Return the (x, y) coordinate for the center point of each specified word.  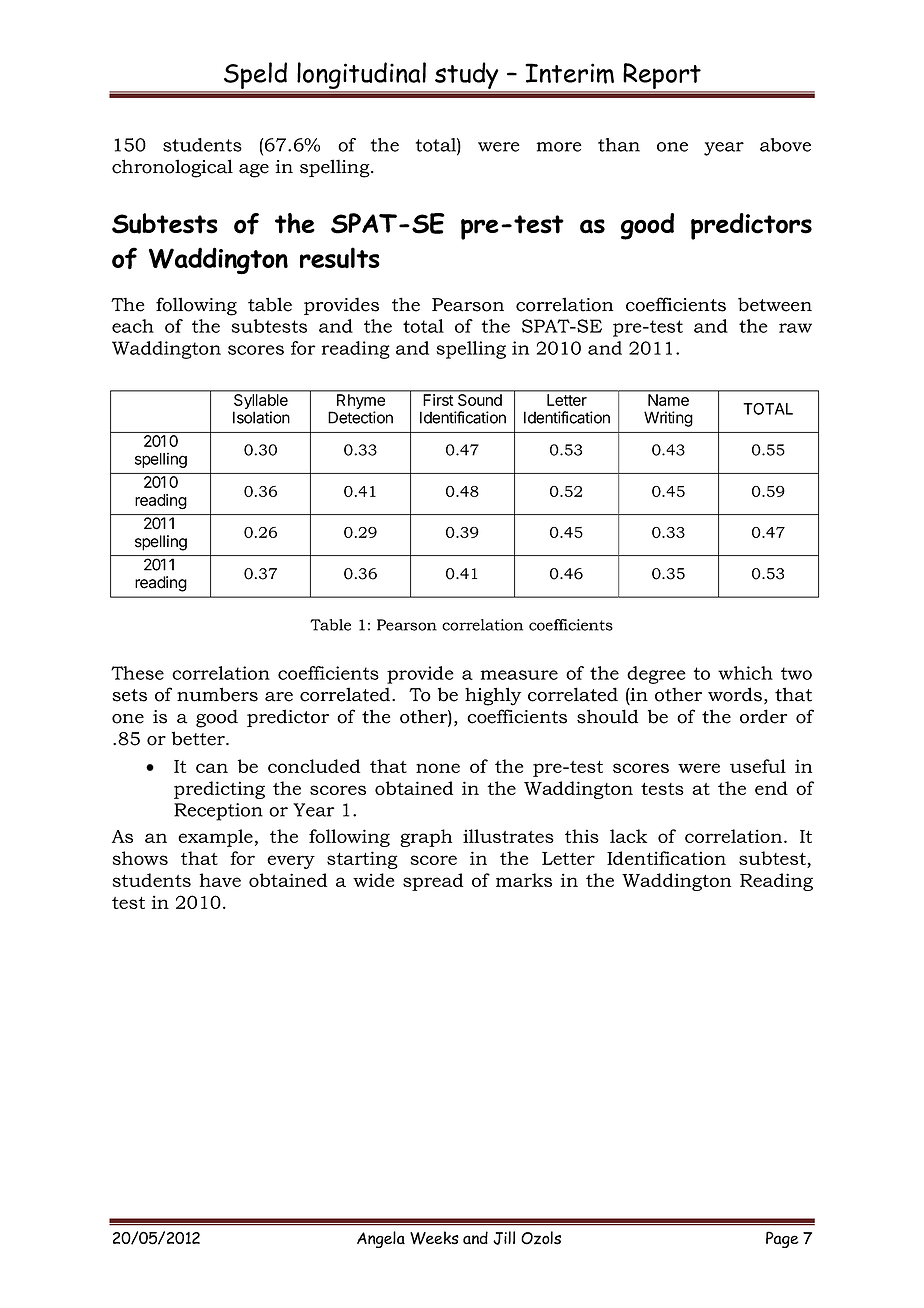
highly (493, 696)
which (745, 673)
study (467, 77)
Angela (381, 1239)
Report (662, 77)
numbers (217, 694)
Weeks (434, 1238)
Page (782, 1239)
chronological (172, 168)
